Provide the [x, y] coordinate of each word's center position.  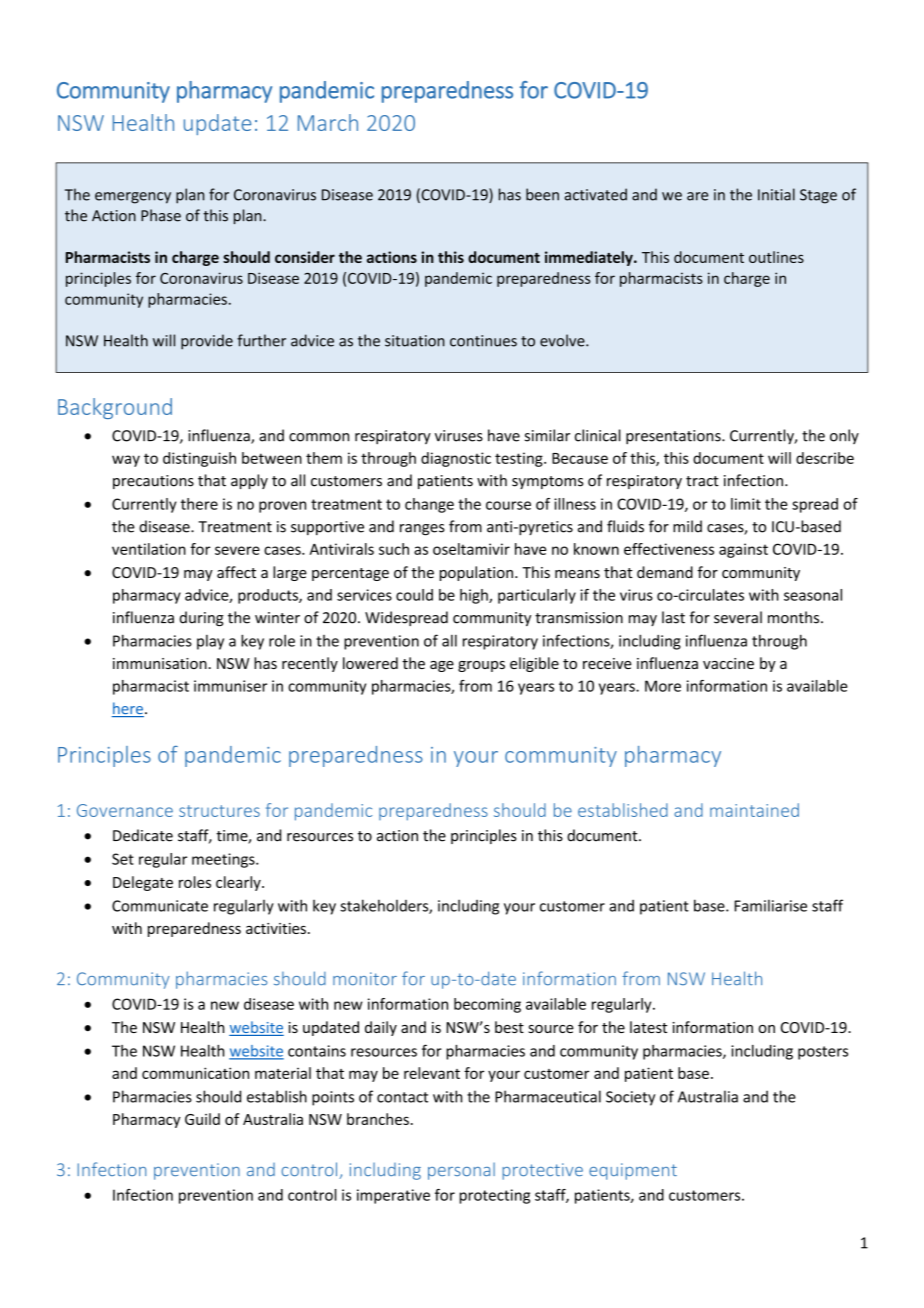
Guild [202, 1119]
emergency [133, 198]
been [542, 194]
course [508, 505]
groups [481, 666]
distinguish [199, 459]
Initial [776, 194]
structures [219, 811]
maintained [754, 810]
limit [746, 504]
